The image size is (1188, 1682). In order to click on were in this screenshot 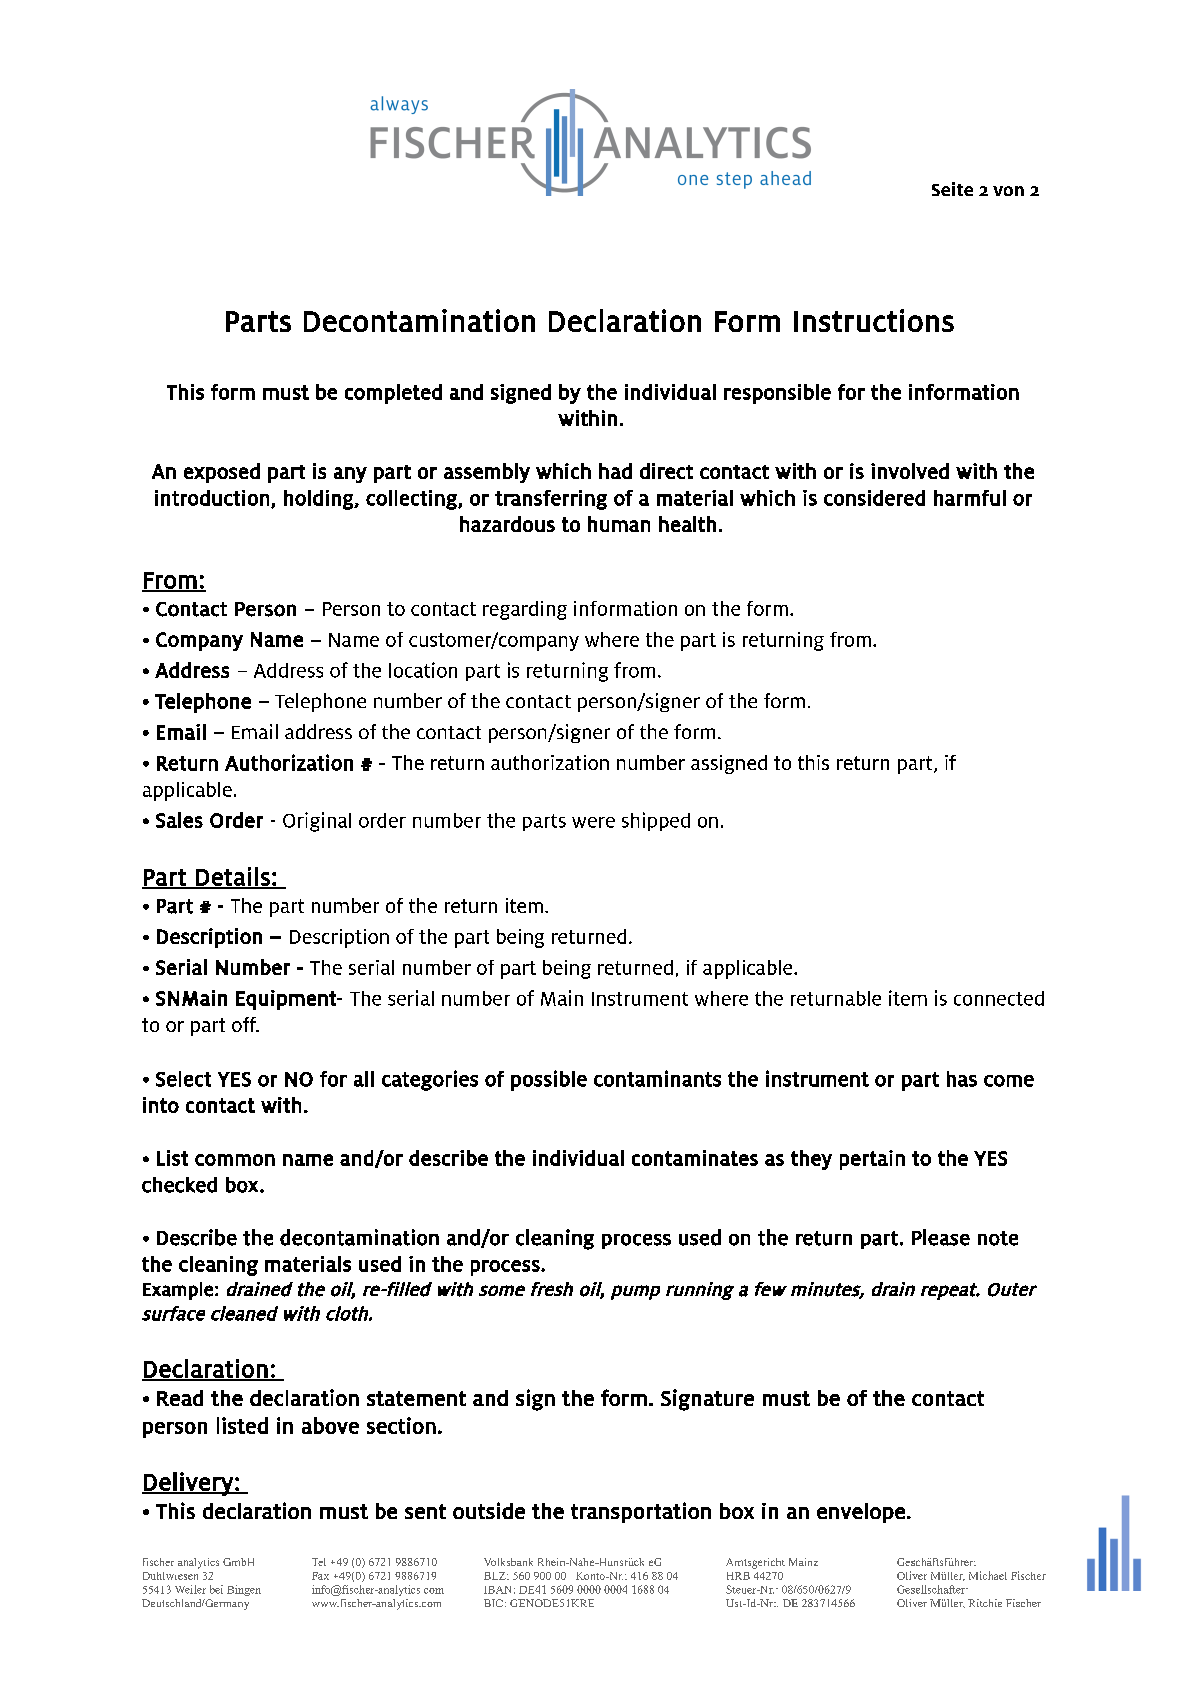, I will do `click(593, 822)`.
